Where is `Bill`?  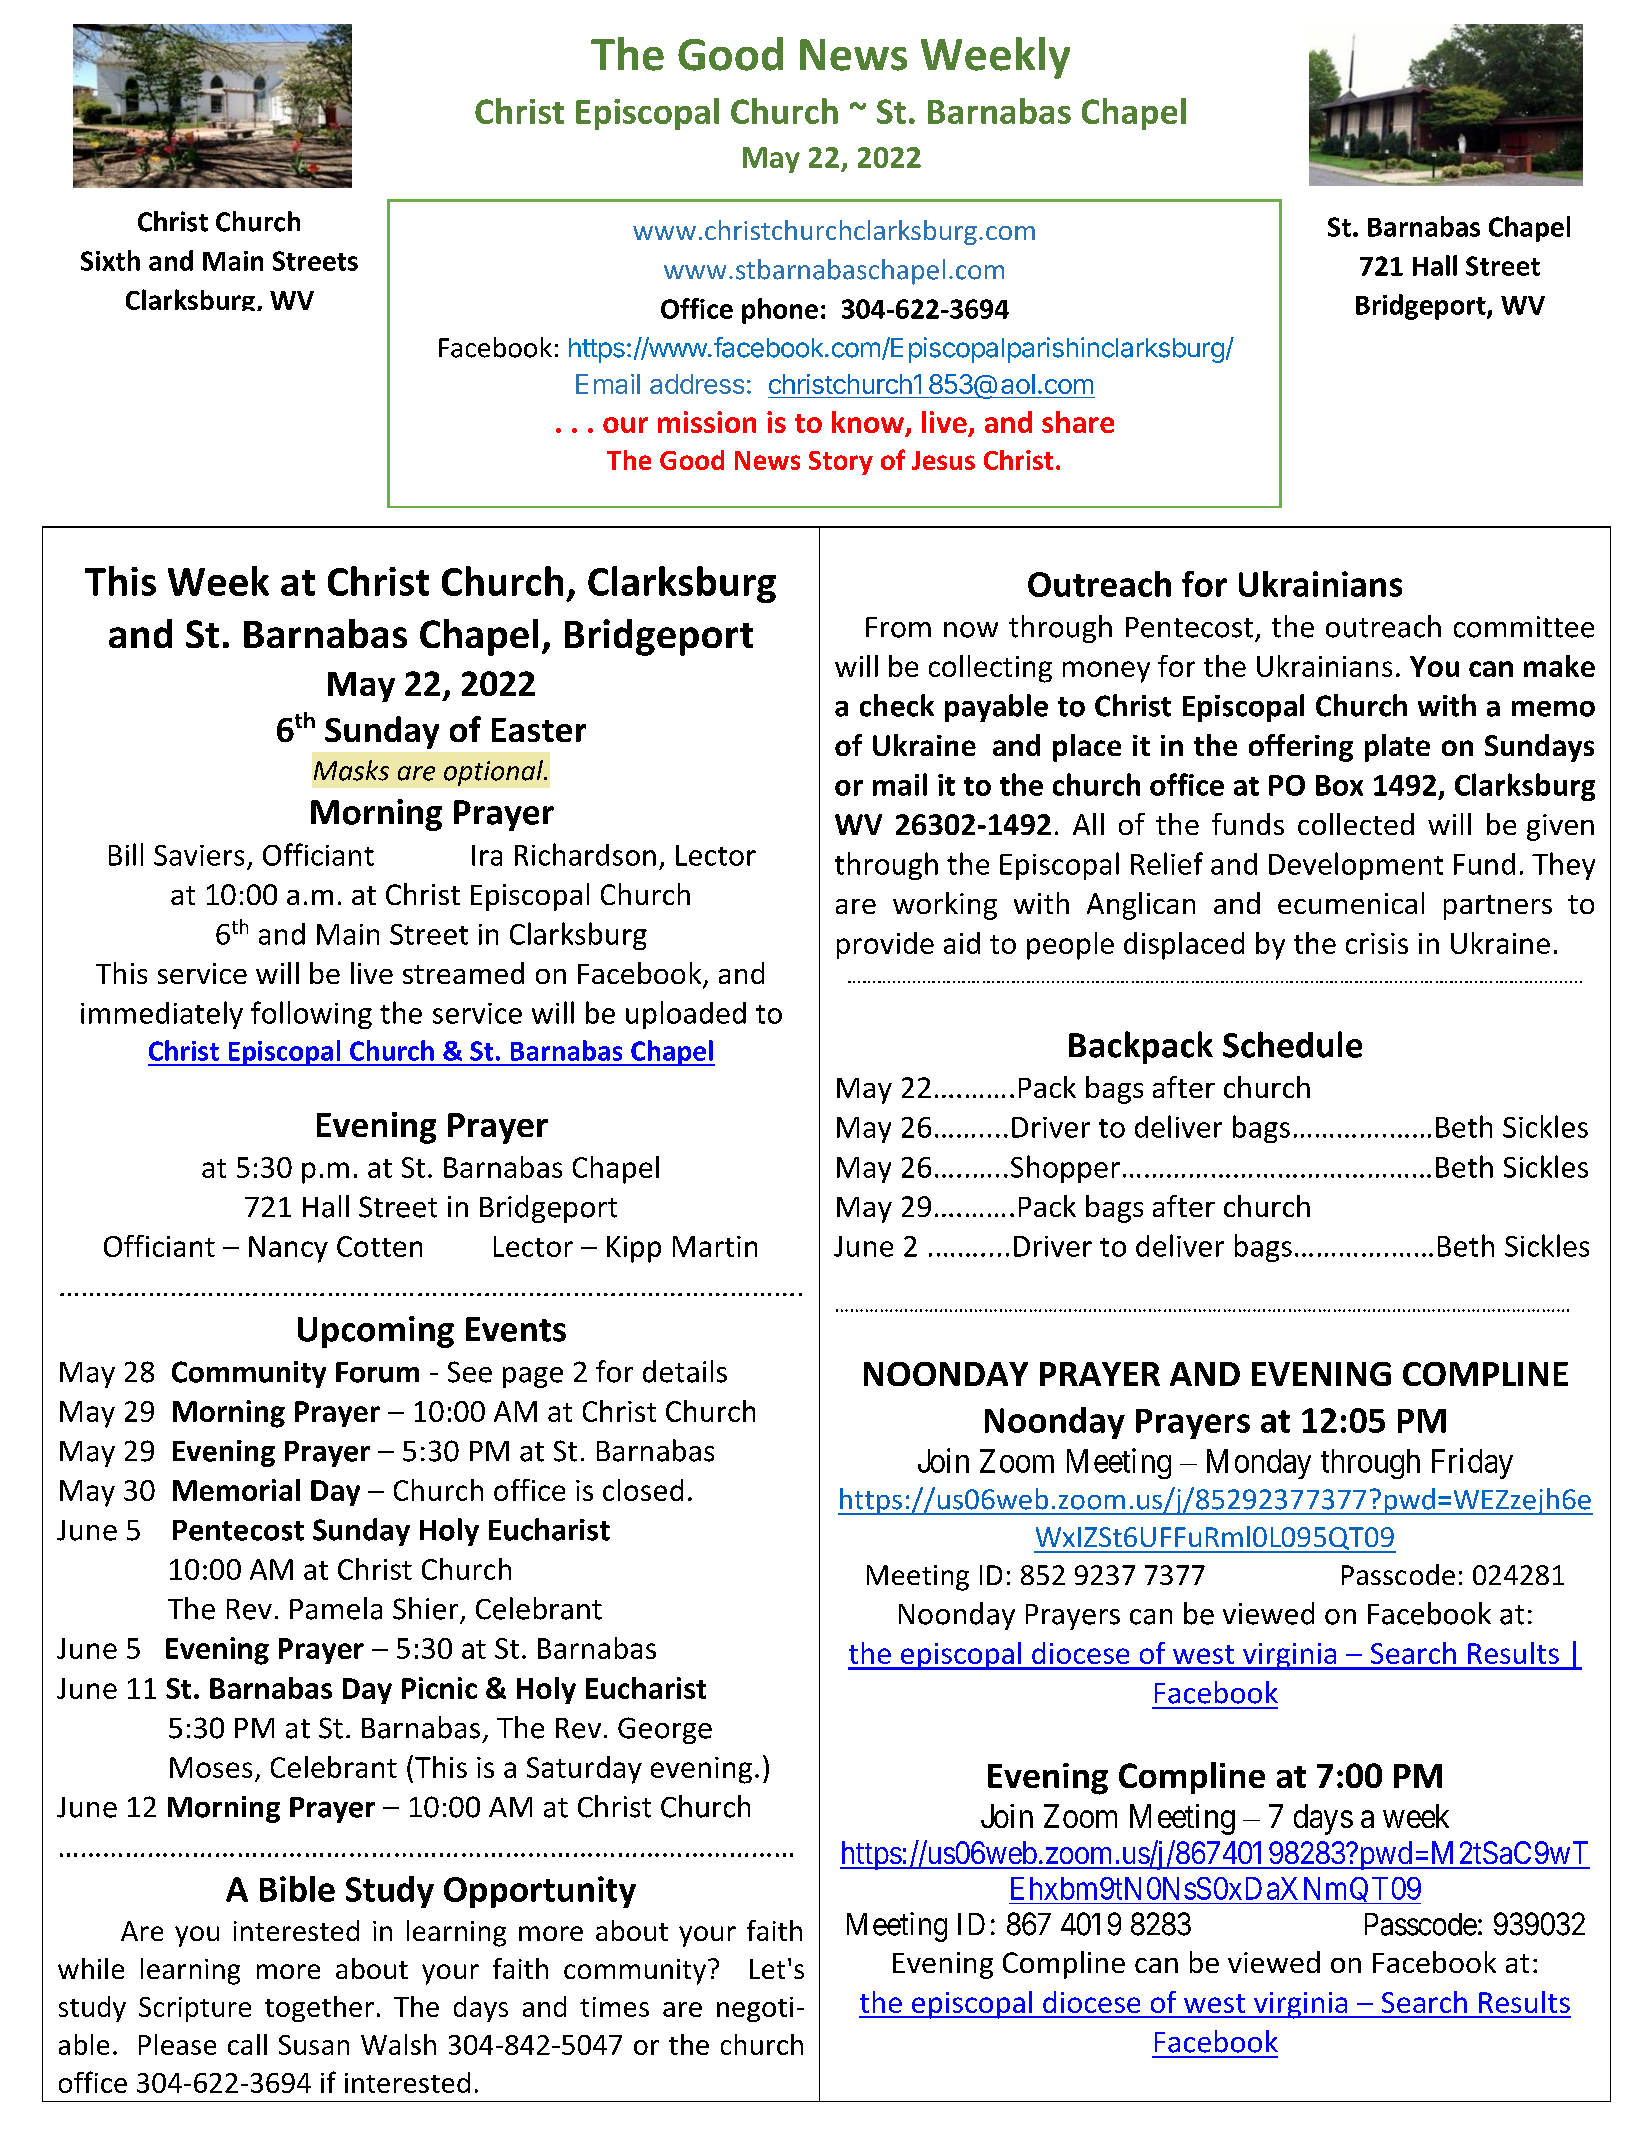 Bill is located at coordinates (126, 854).
